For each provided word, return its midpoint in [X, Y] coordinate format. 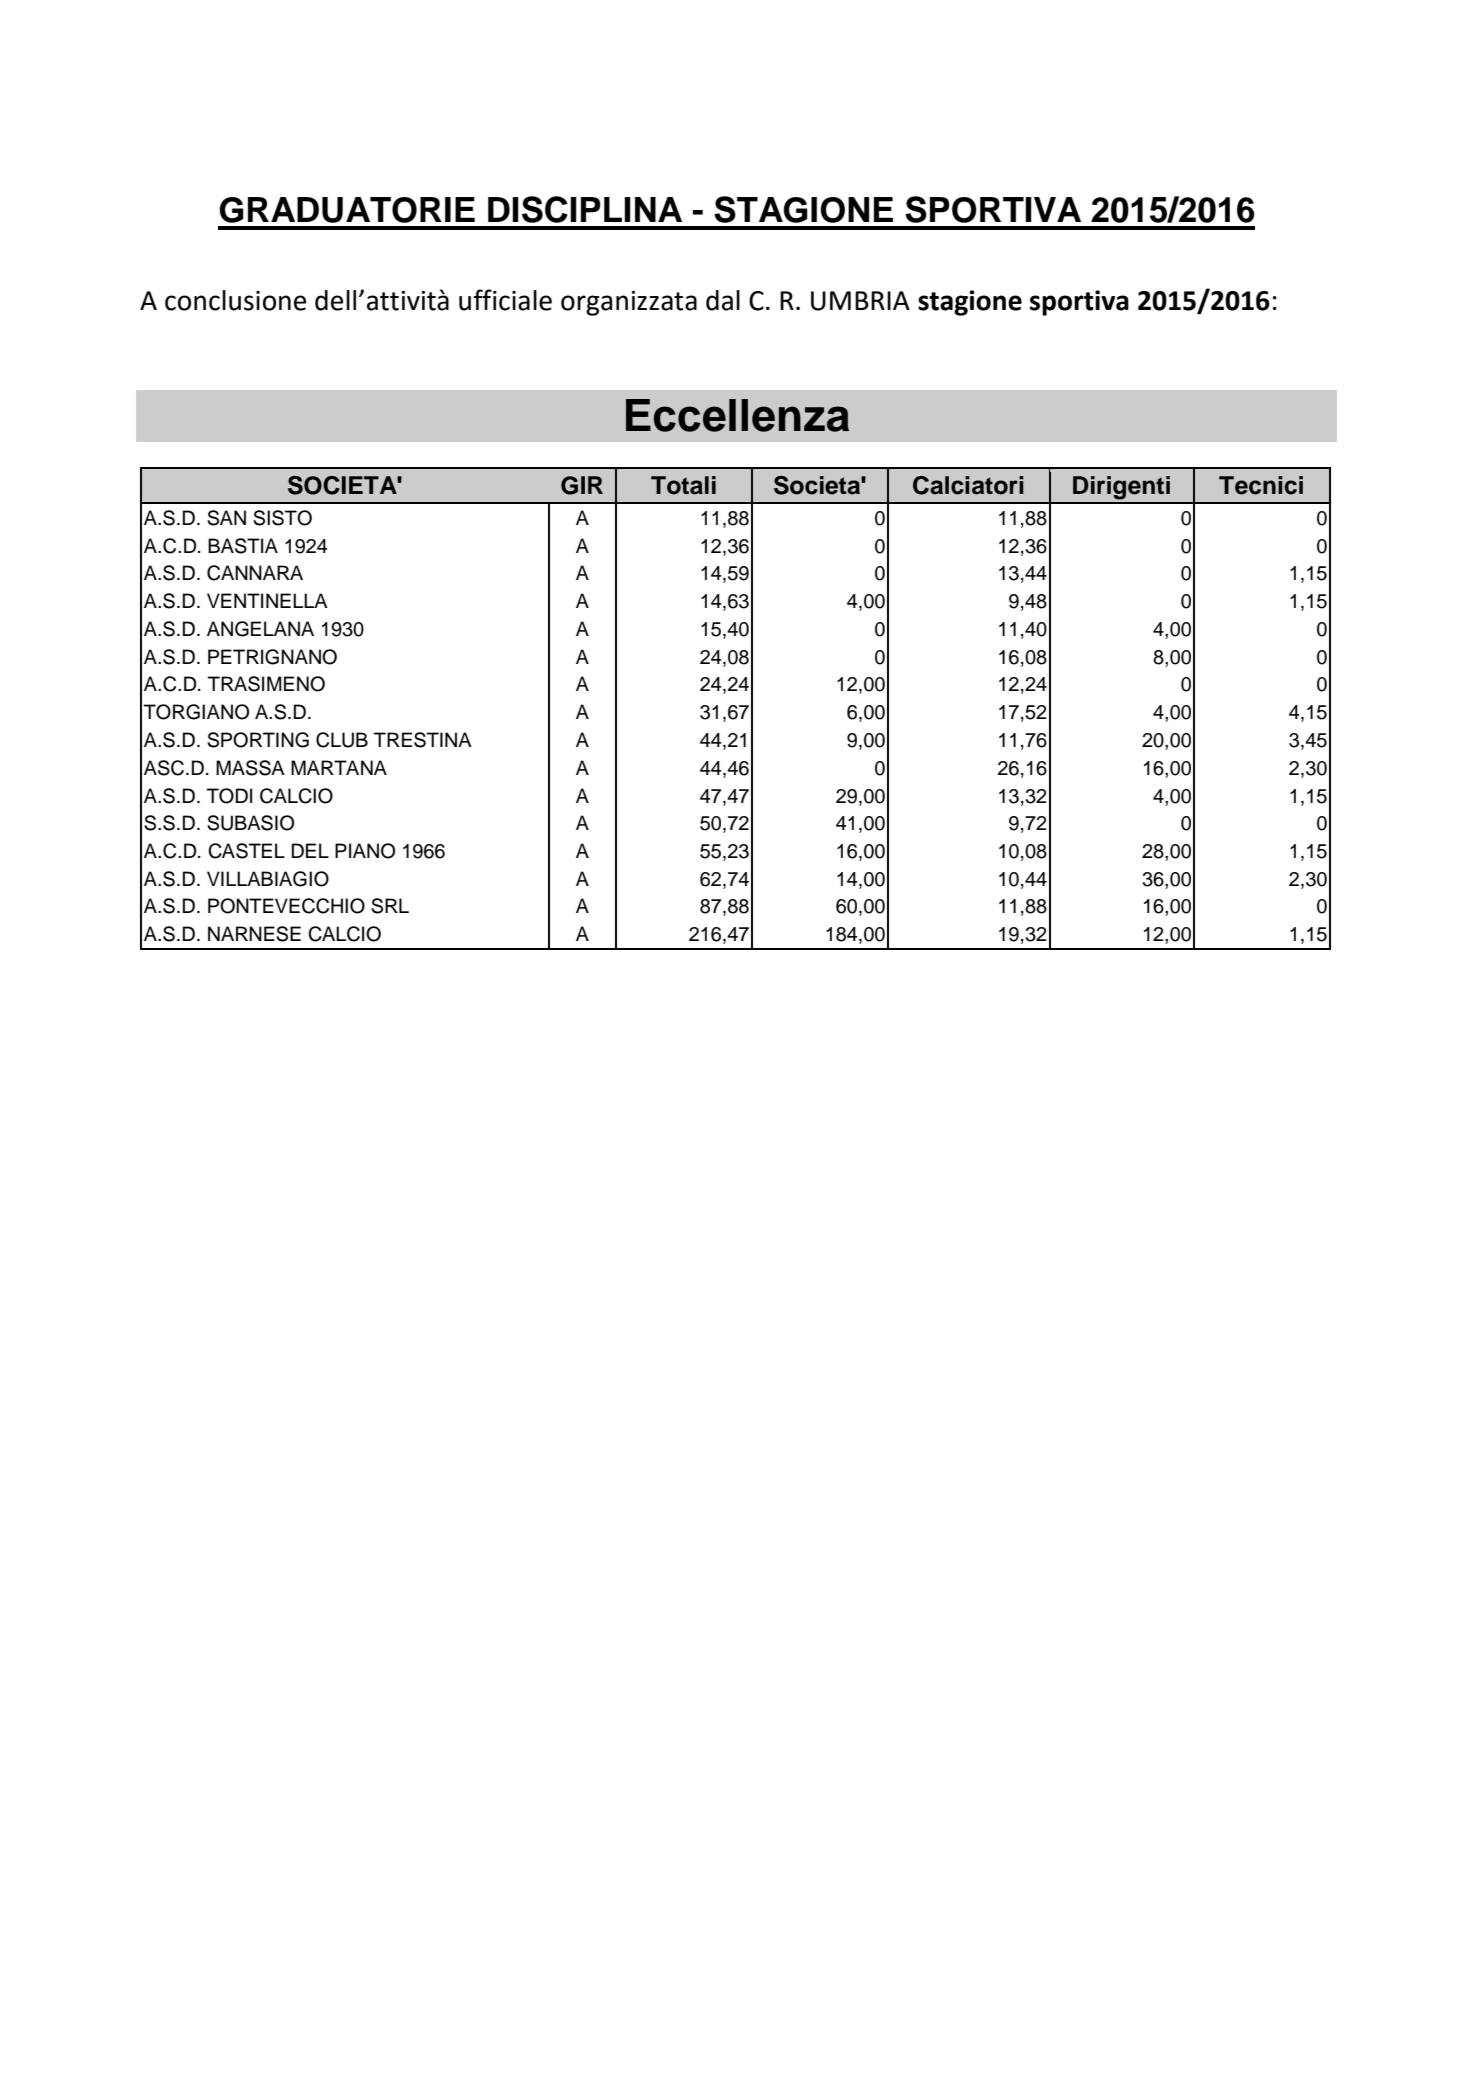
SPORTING [258, 740]
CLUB [342, 740]
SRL [390, 906]
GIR [582, 485]
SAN [226, 518]
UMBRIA [860, 301]
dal [723, 300]
